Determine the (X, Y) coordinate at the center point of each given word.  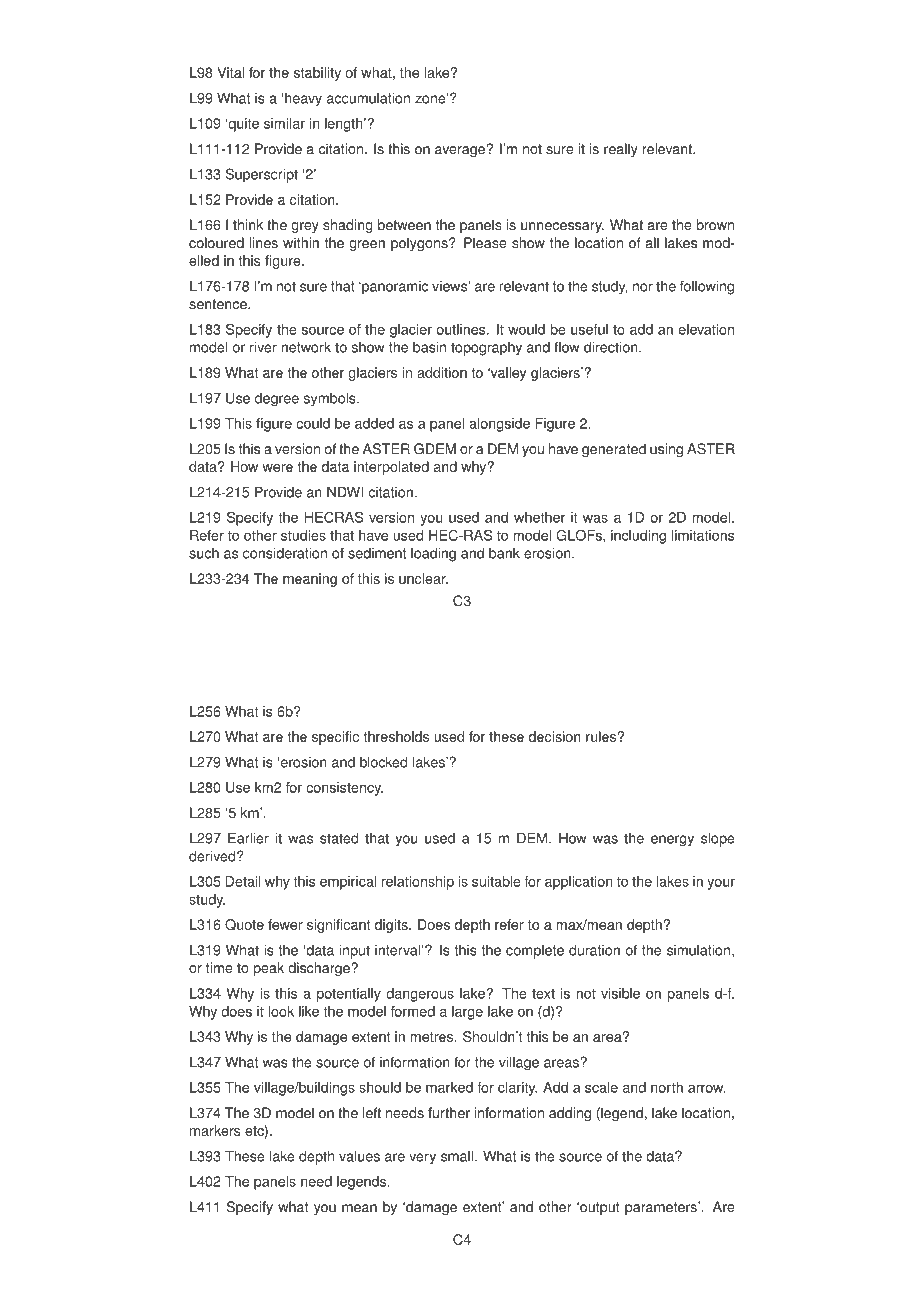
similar (284, 123)
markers (215, 1130)
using (666, 450)
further (449, 1113)
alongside (499, 425)
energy (672, 841)
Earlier (248, 838)
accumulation (368, 98)
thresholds (396, 736)
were (277, 468)
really (621, 150)
